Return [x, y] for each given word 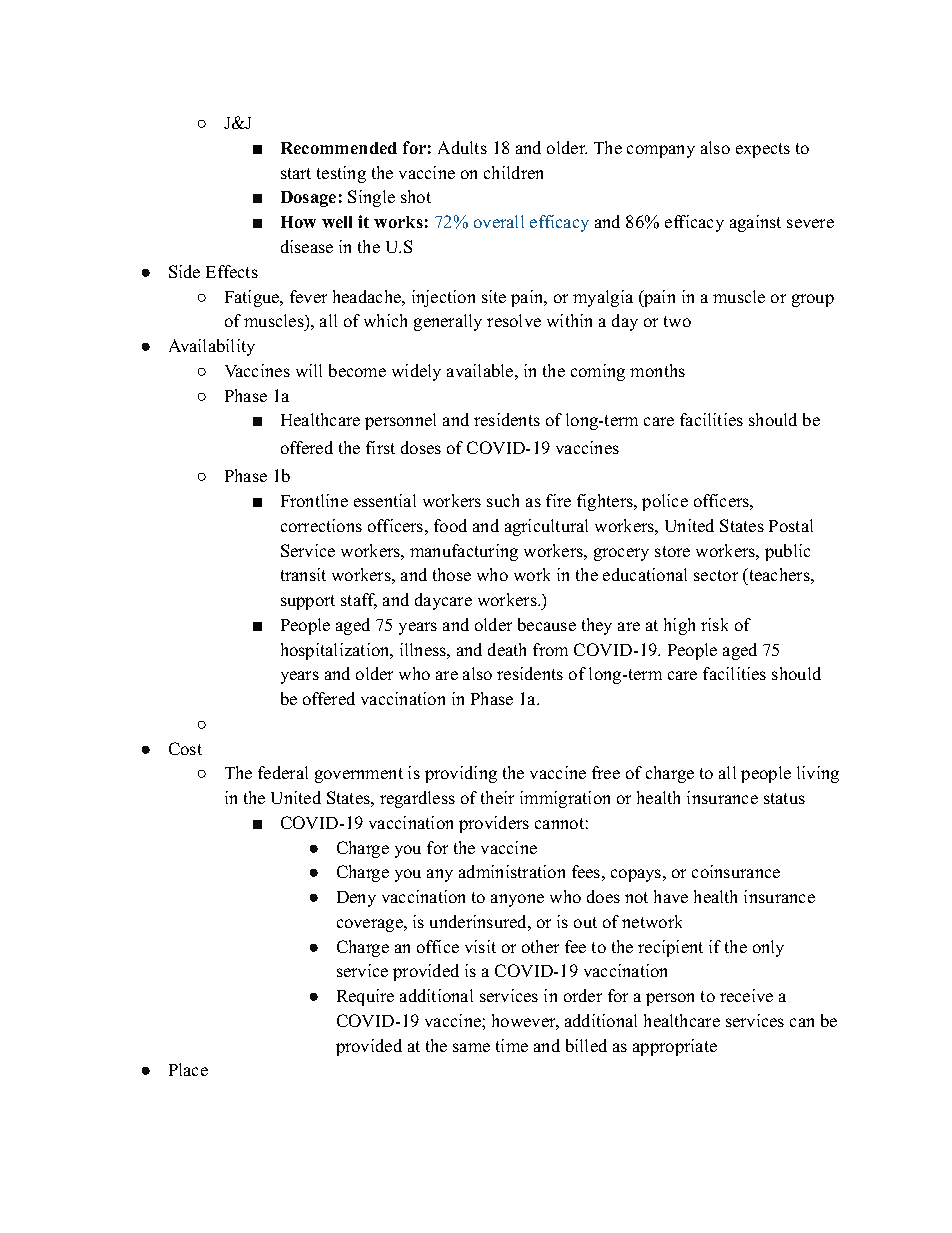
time [512, 1045]
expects [763, 150]
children [513, 172]
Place [188, 1069]
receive [746, 995]
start [296, 173]
